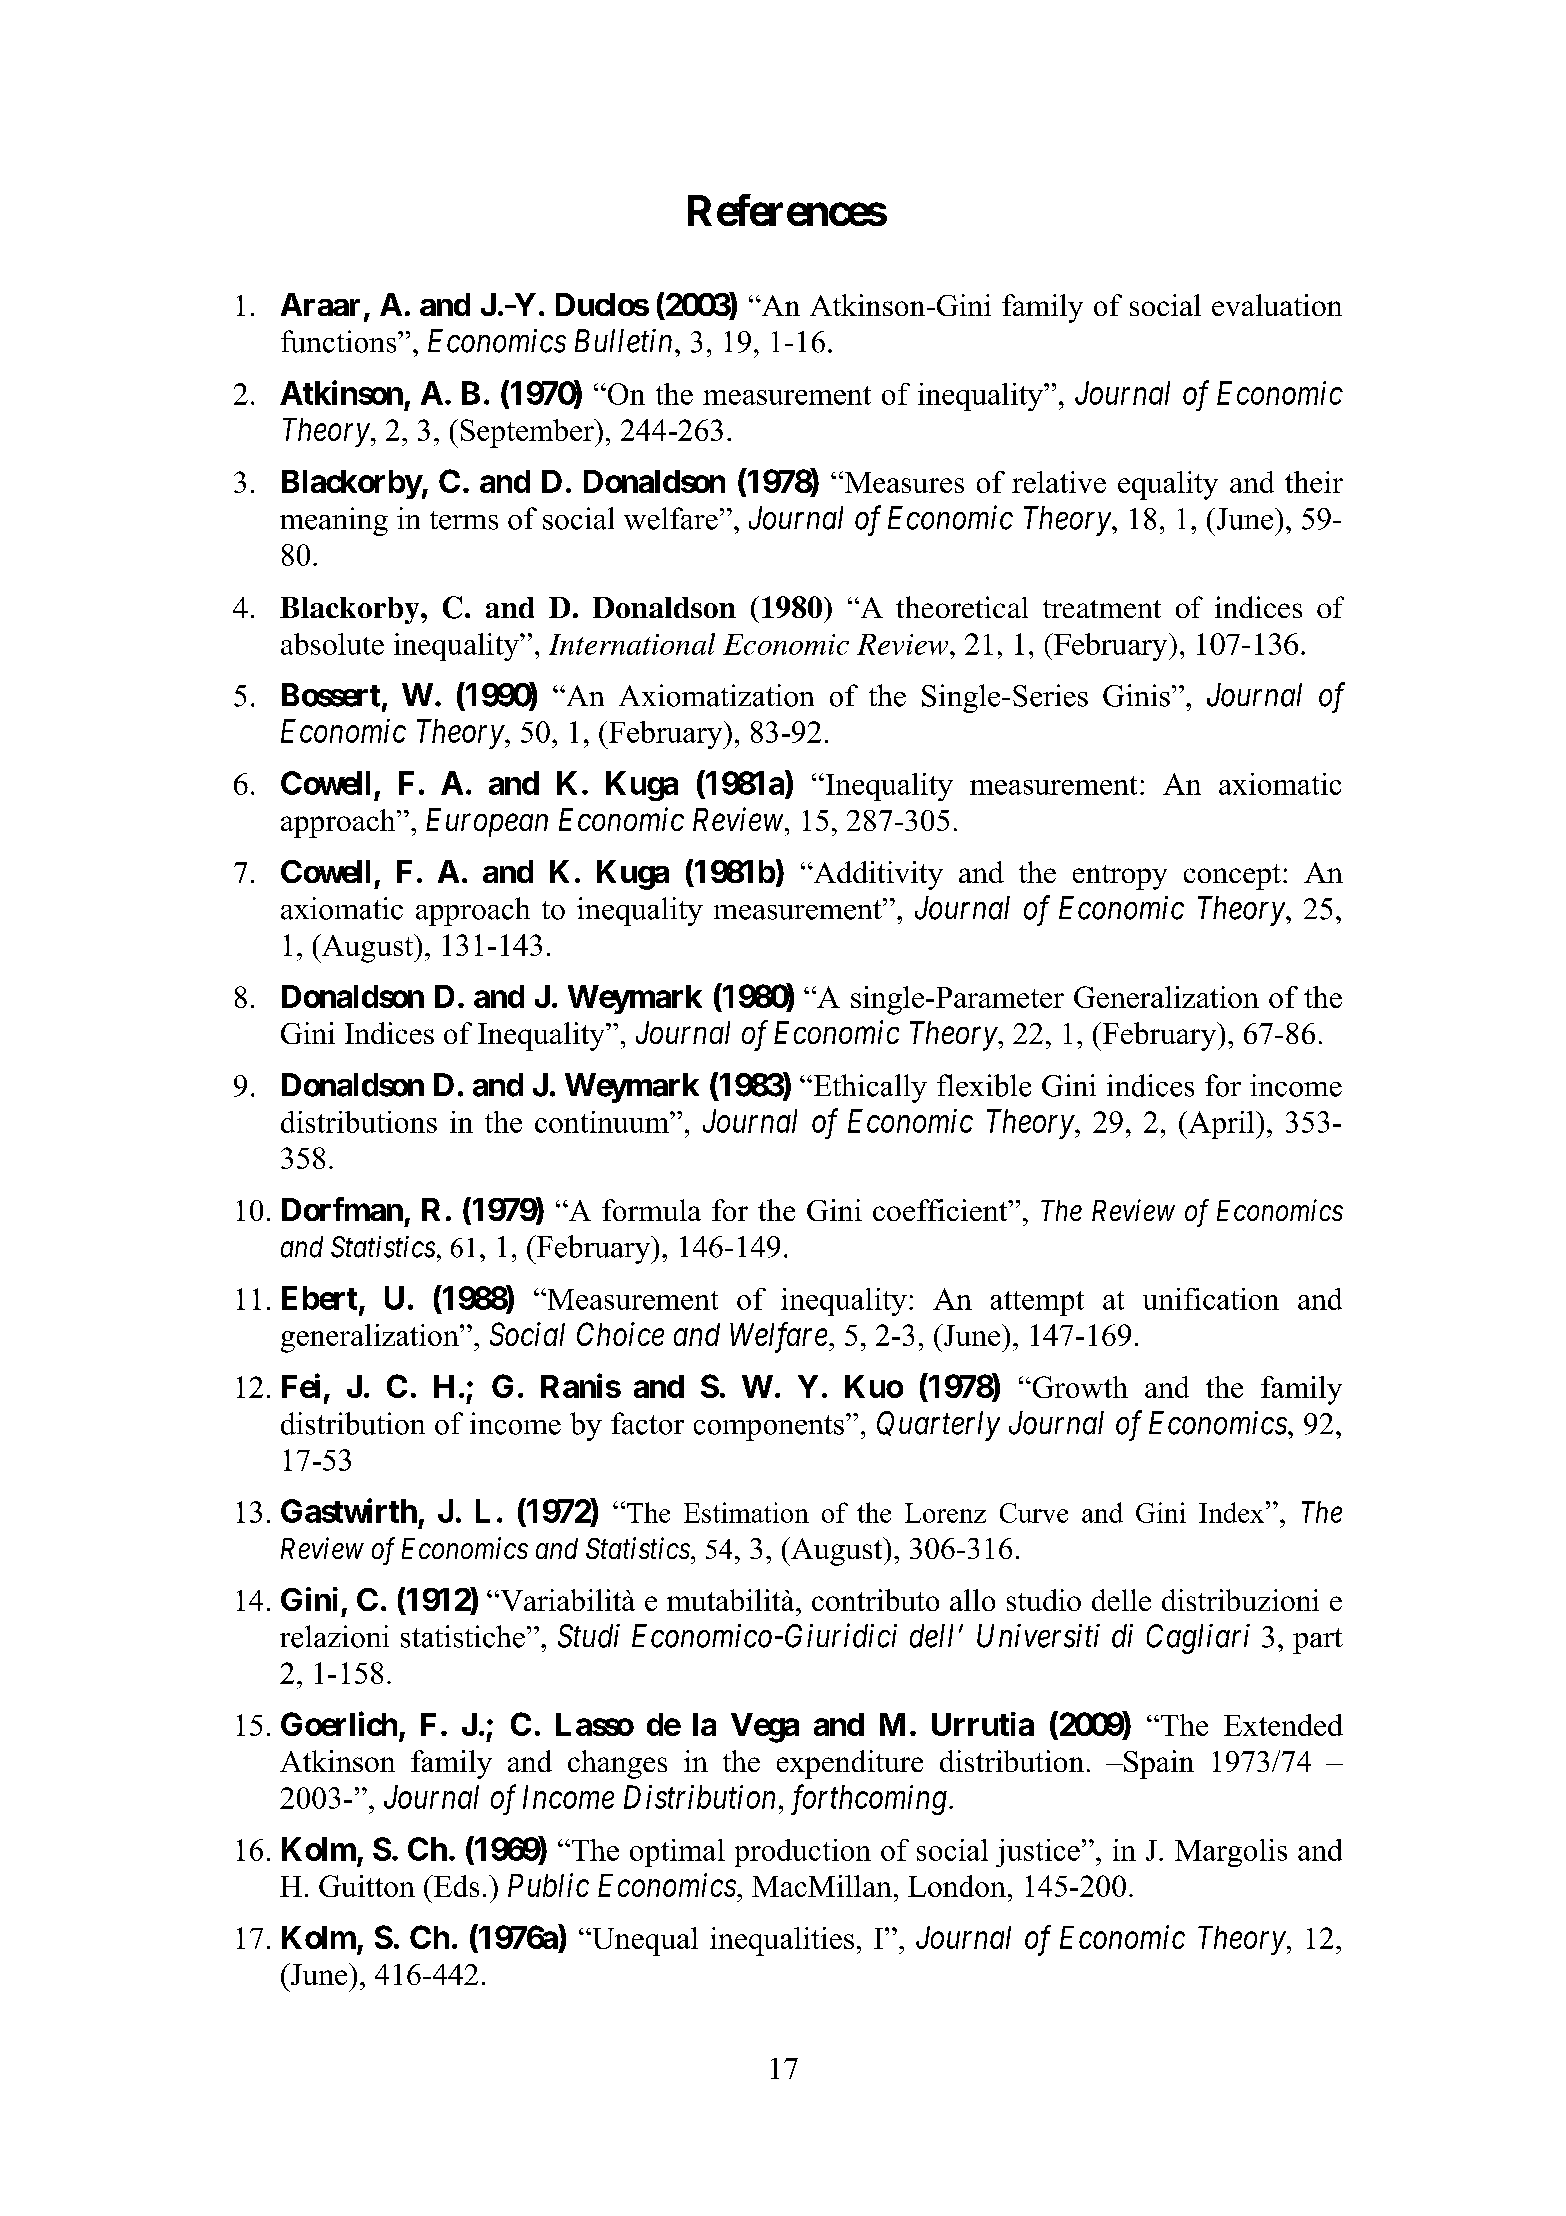 This image has width=1566, height=2216. What do you see at coordinates (1232, 877) in the image?
I see `concept` at bounding box center [1232, 877].
